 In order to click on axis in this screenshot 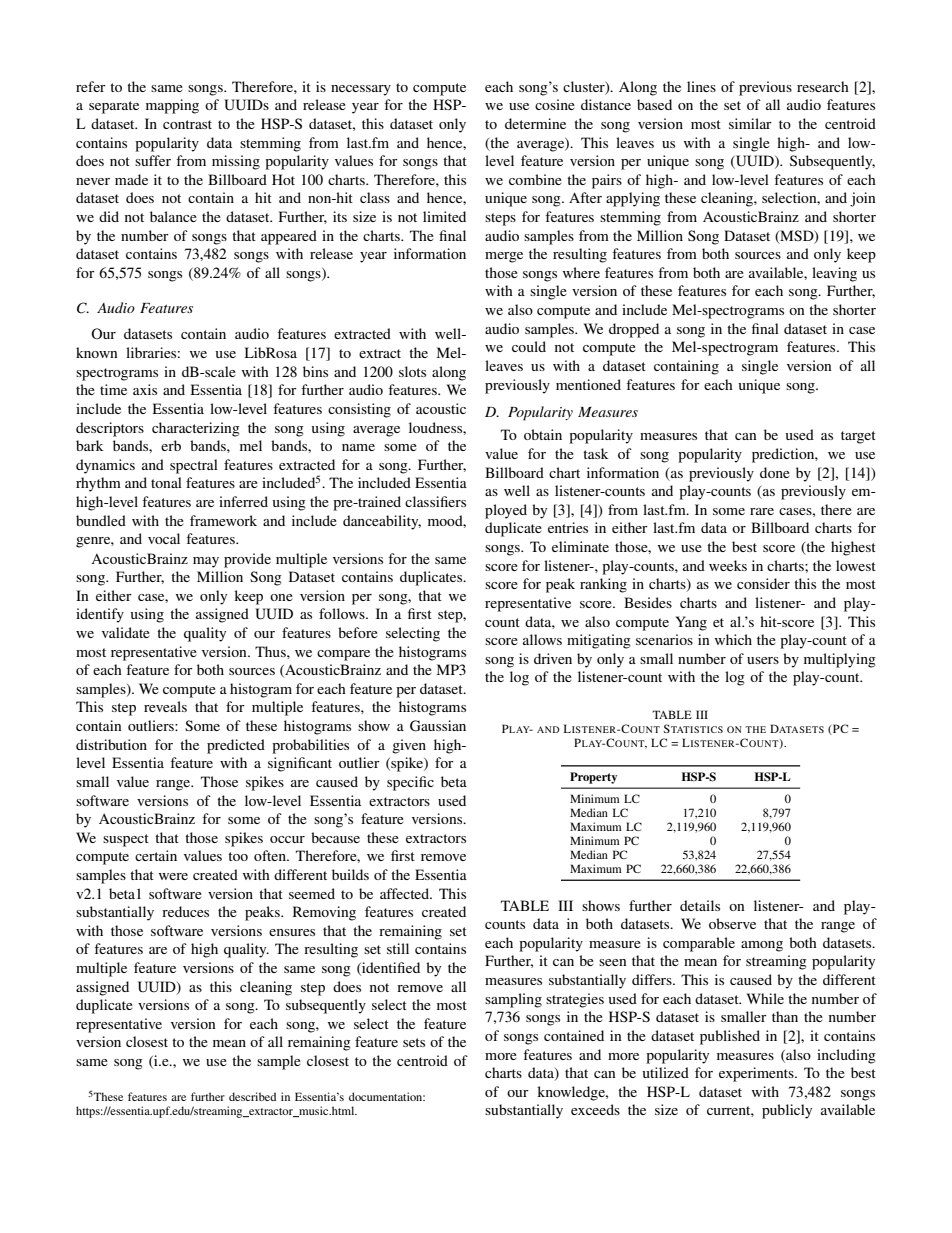, I will do `click(145, 389)`.
